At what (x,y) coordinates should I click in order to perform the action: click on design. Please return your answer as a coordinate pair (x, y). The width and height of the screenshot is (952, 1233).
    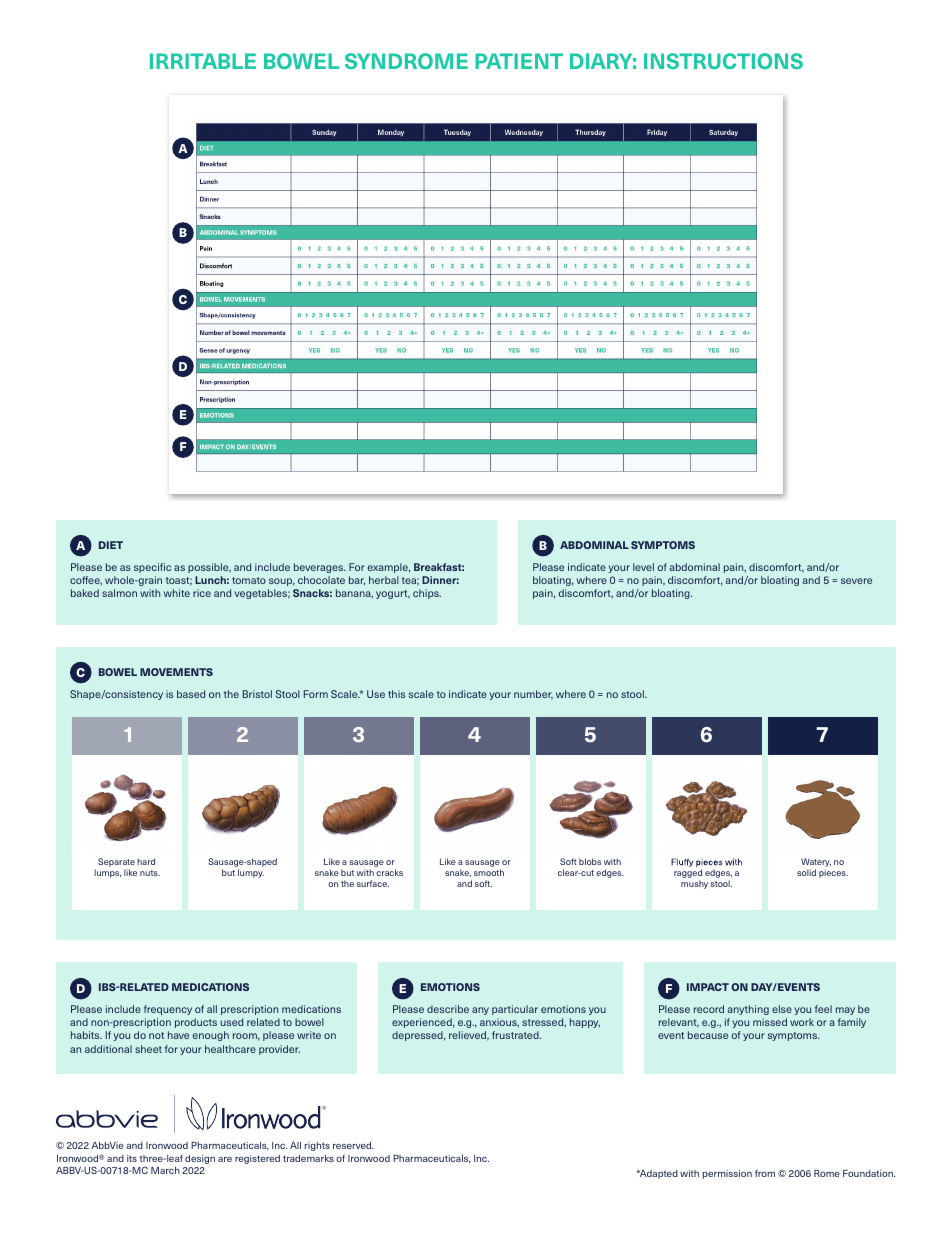
    Looking at the image, I should click on (200, 1159).
